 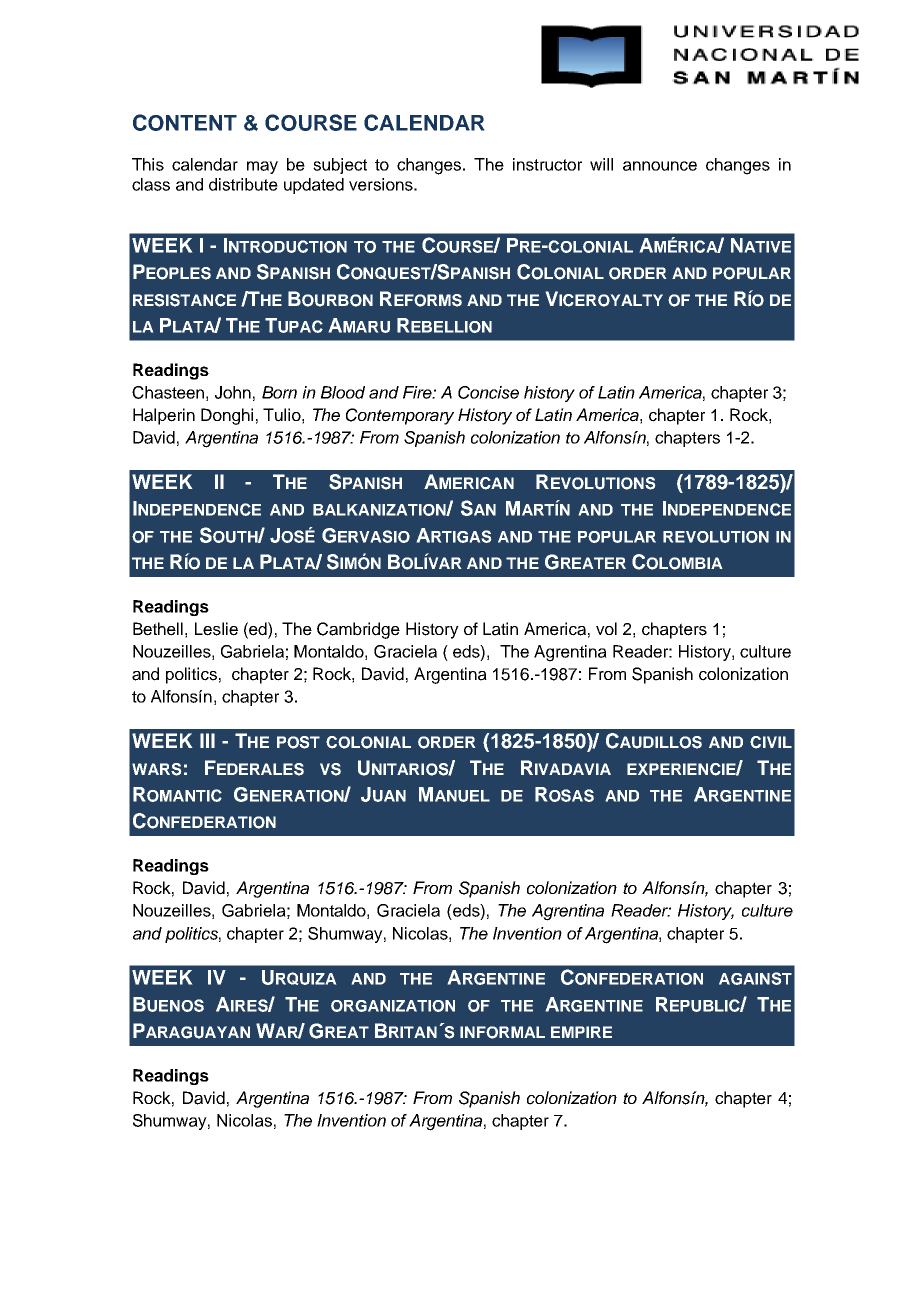 I want to click on INFORMAL, so click(x=502, y=1032).
